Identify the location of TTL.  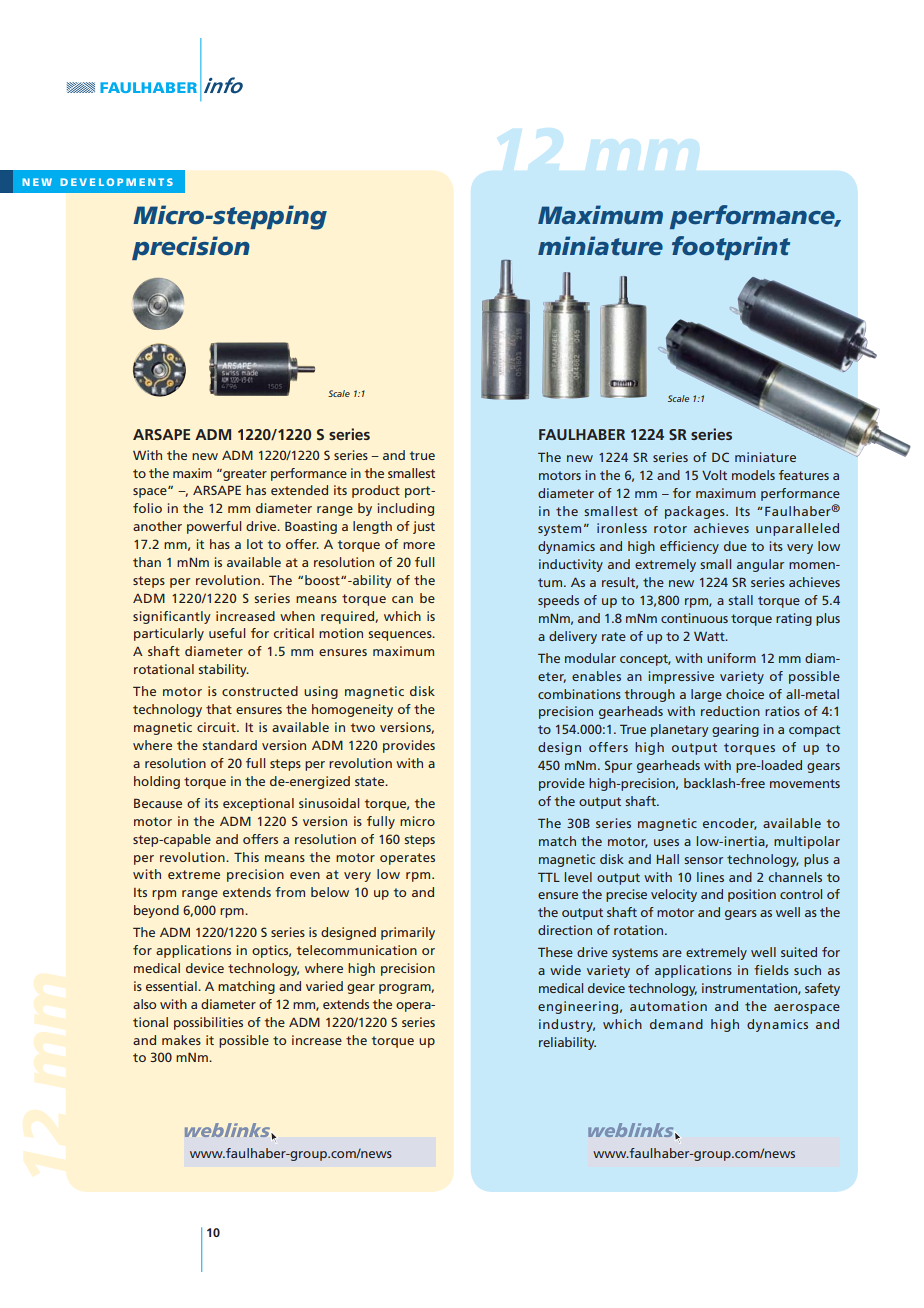
(549, 877).
